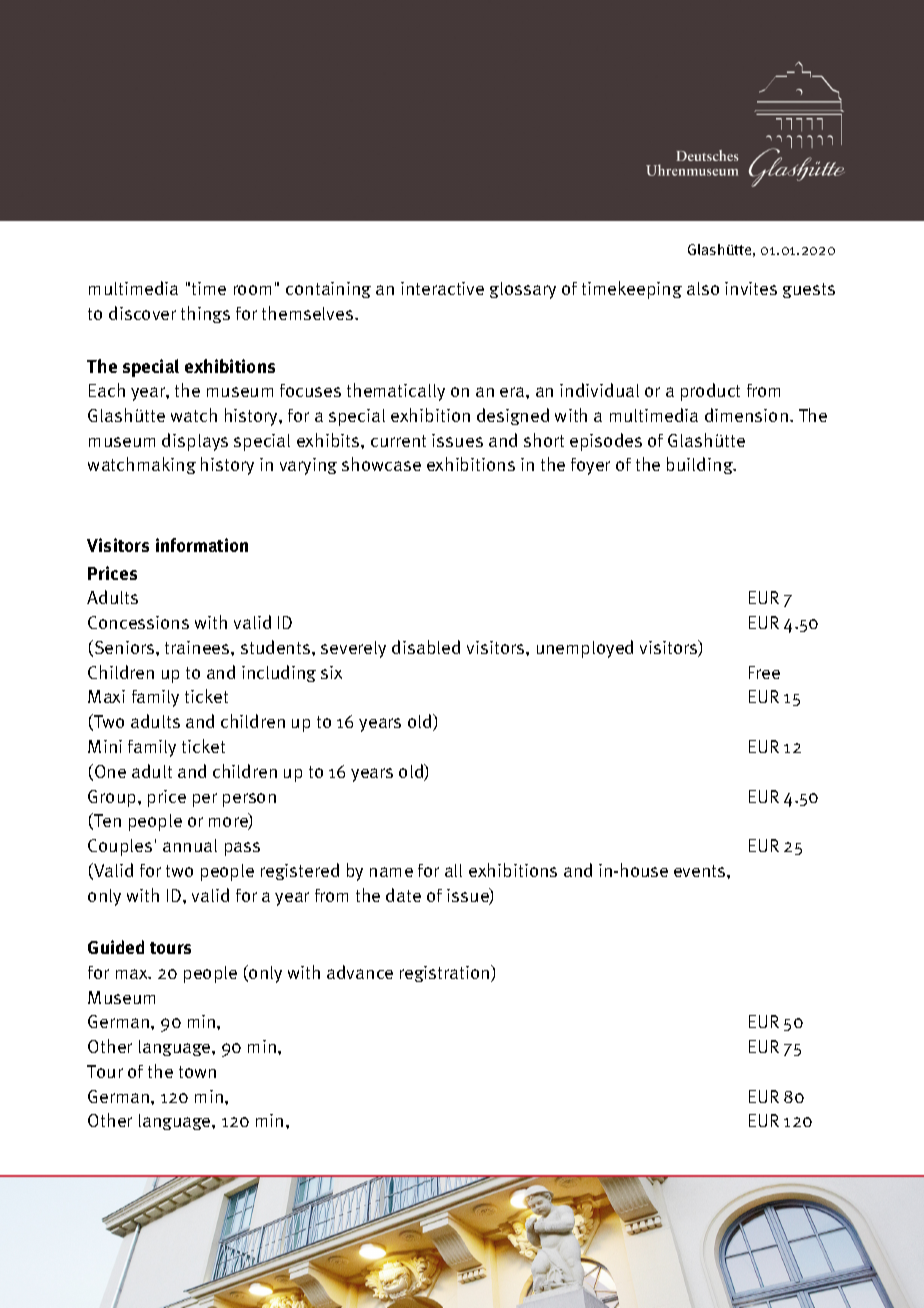 Image resolution: width=924 pixels, height=1308 pixels. I want to click on interactive, so click(442, 288).
